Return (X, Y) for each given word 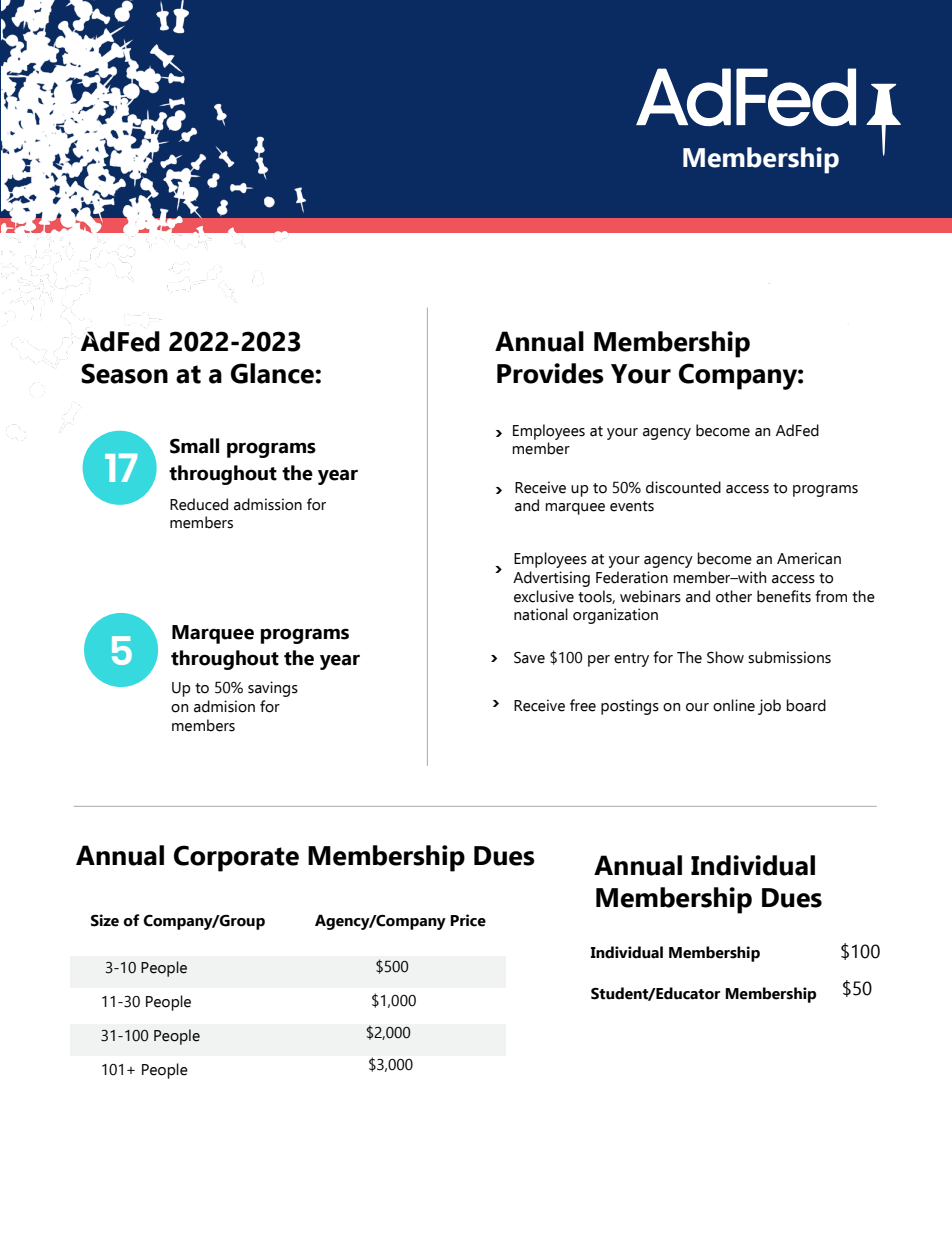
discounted (683, 487)
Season (124, 373)
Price (468, 920)
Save (529, 658)
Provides (550, 373)
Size (105, 920)
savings (273, 689)
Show (725, 657)
